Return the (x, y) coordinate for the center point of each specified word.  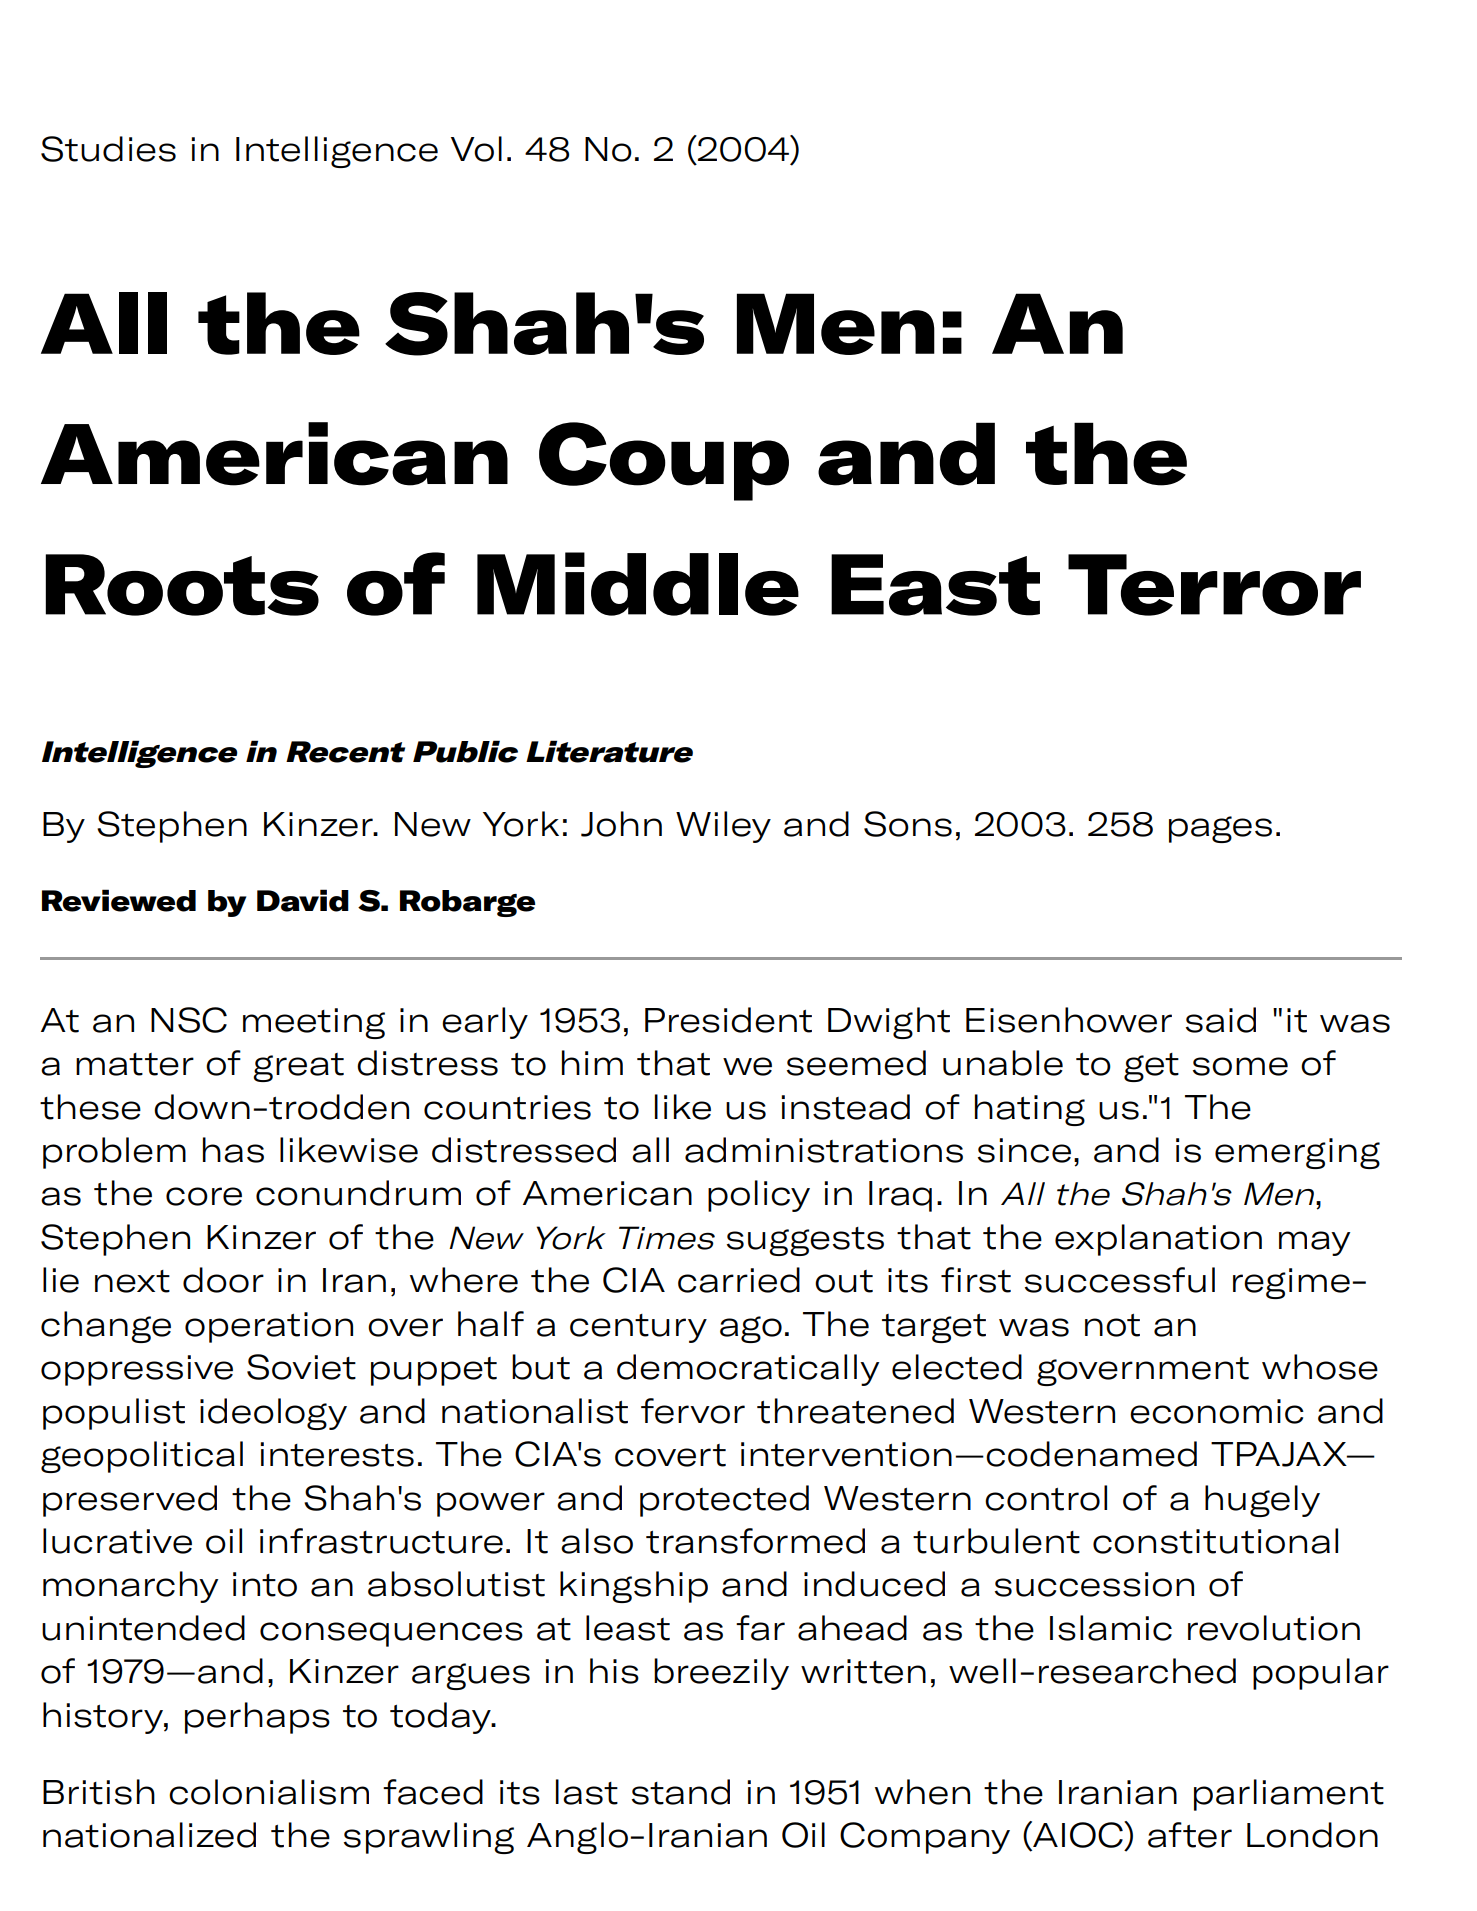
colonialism (269, 1792)
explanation (1158, 1240)
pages (1220, 829)
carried (739, 1280)
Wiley (723, 827)
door (223, 1280)
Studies (108, 149)
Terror (1214, 585)
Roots (182, 585)
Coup (664, 461)
